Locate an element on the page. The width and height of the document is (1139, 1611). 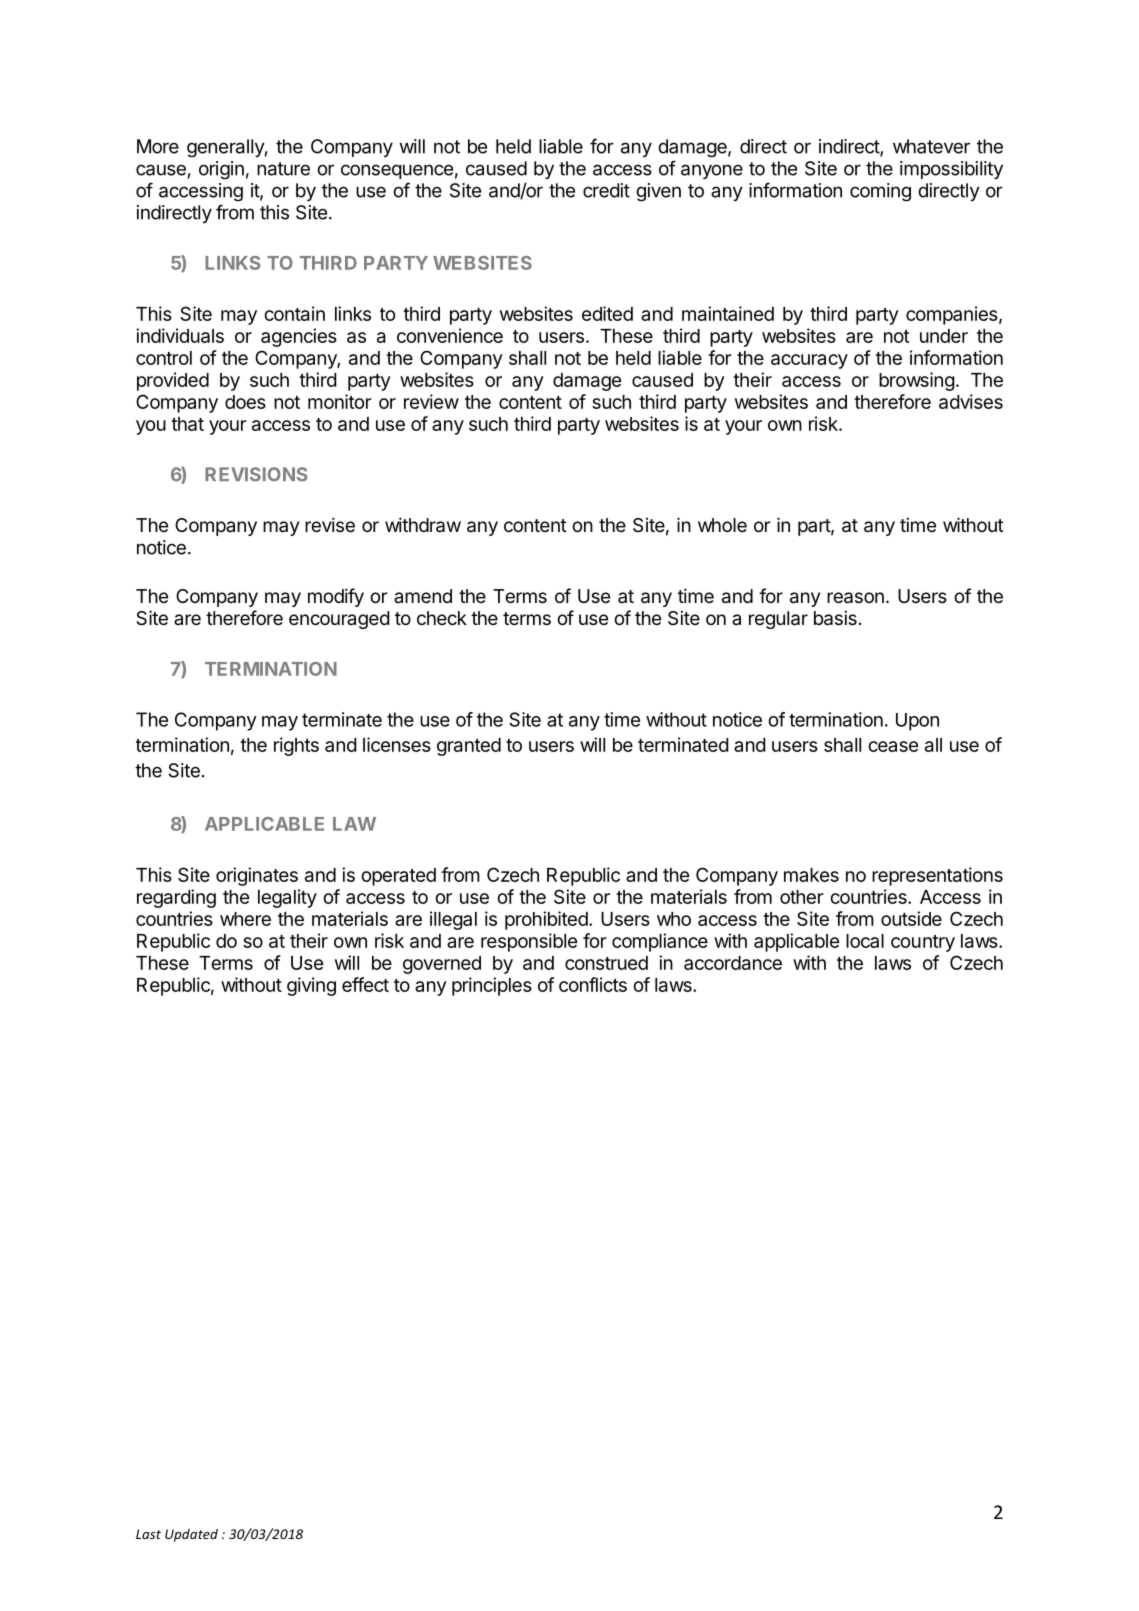
legality is located at coordinates (287, 898).
